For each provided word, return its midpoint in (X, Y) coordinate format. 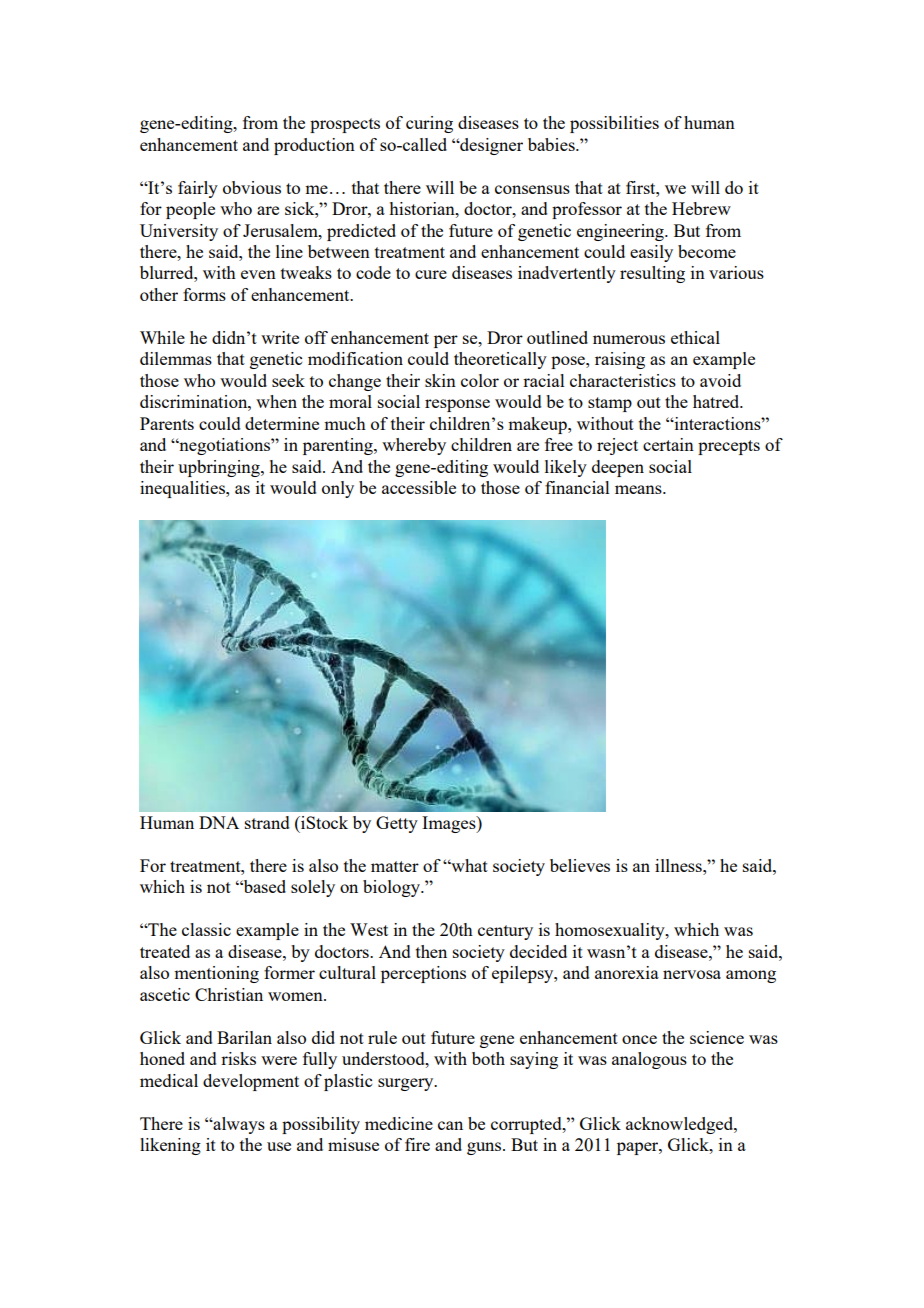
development (251, 1082)
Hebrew (701, 208)
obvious (252, 187)
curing (429, 124)
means (639, 489)
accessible (419, 487)
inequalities (183, 489)
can (450, 1125)
